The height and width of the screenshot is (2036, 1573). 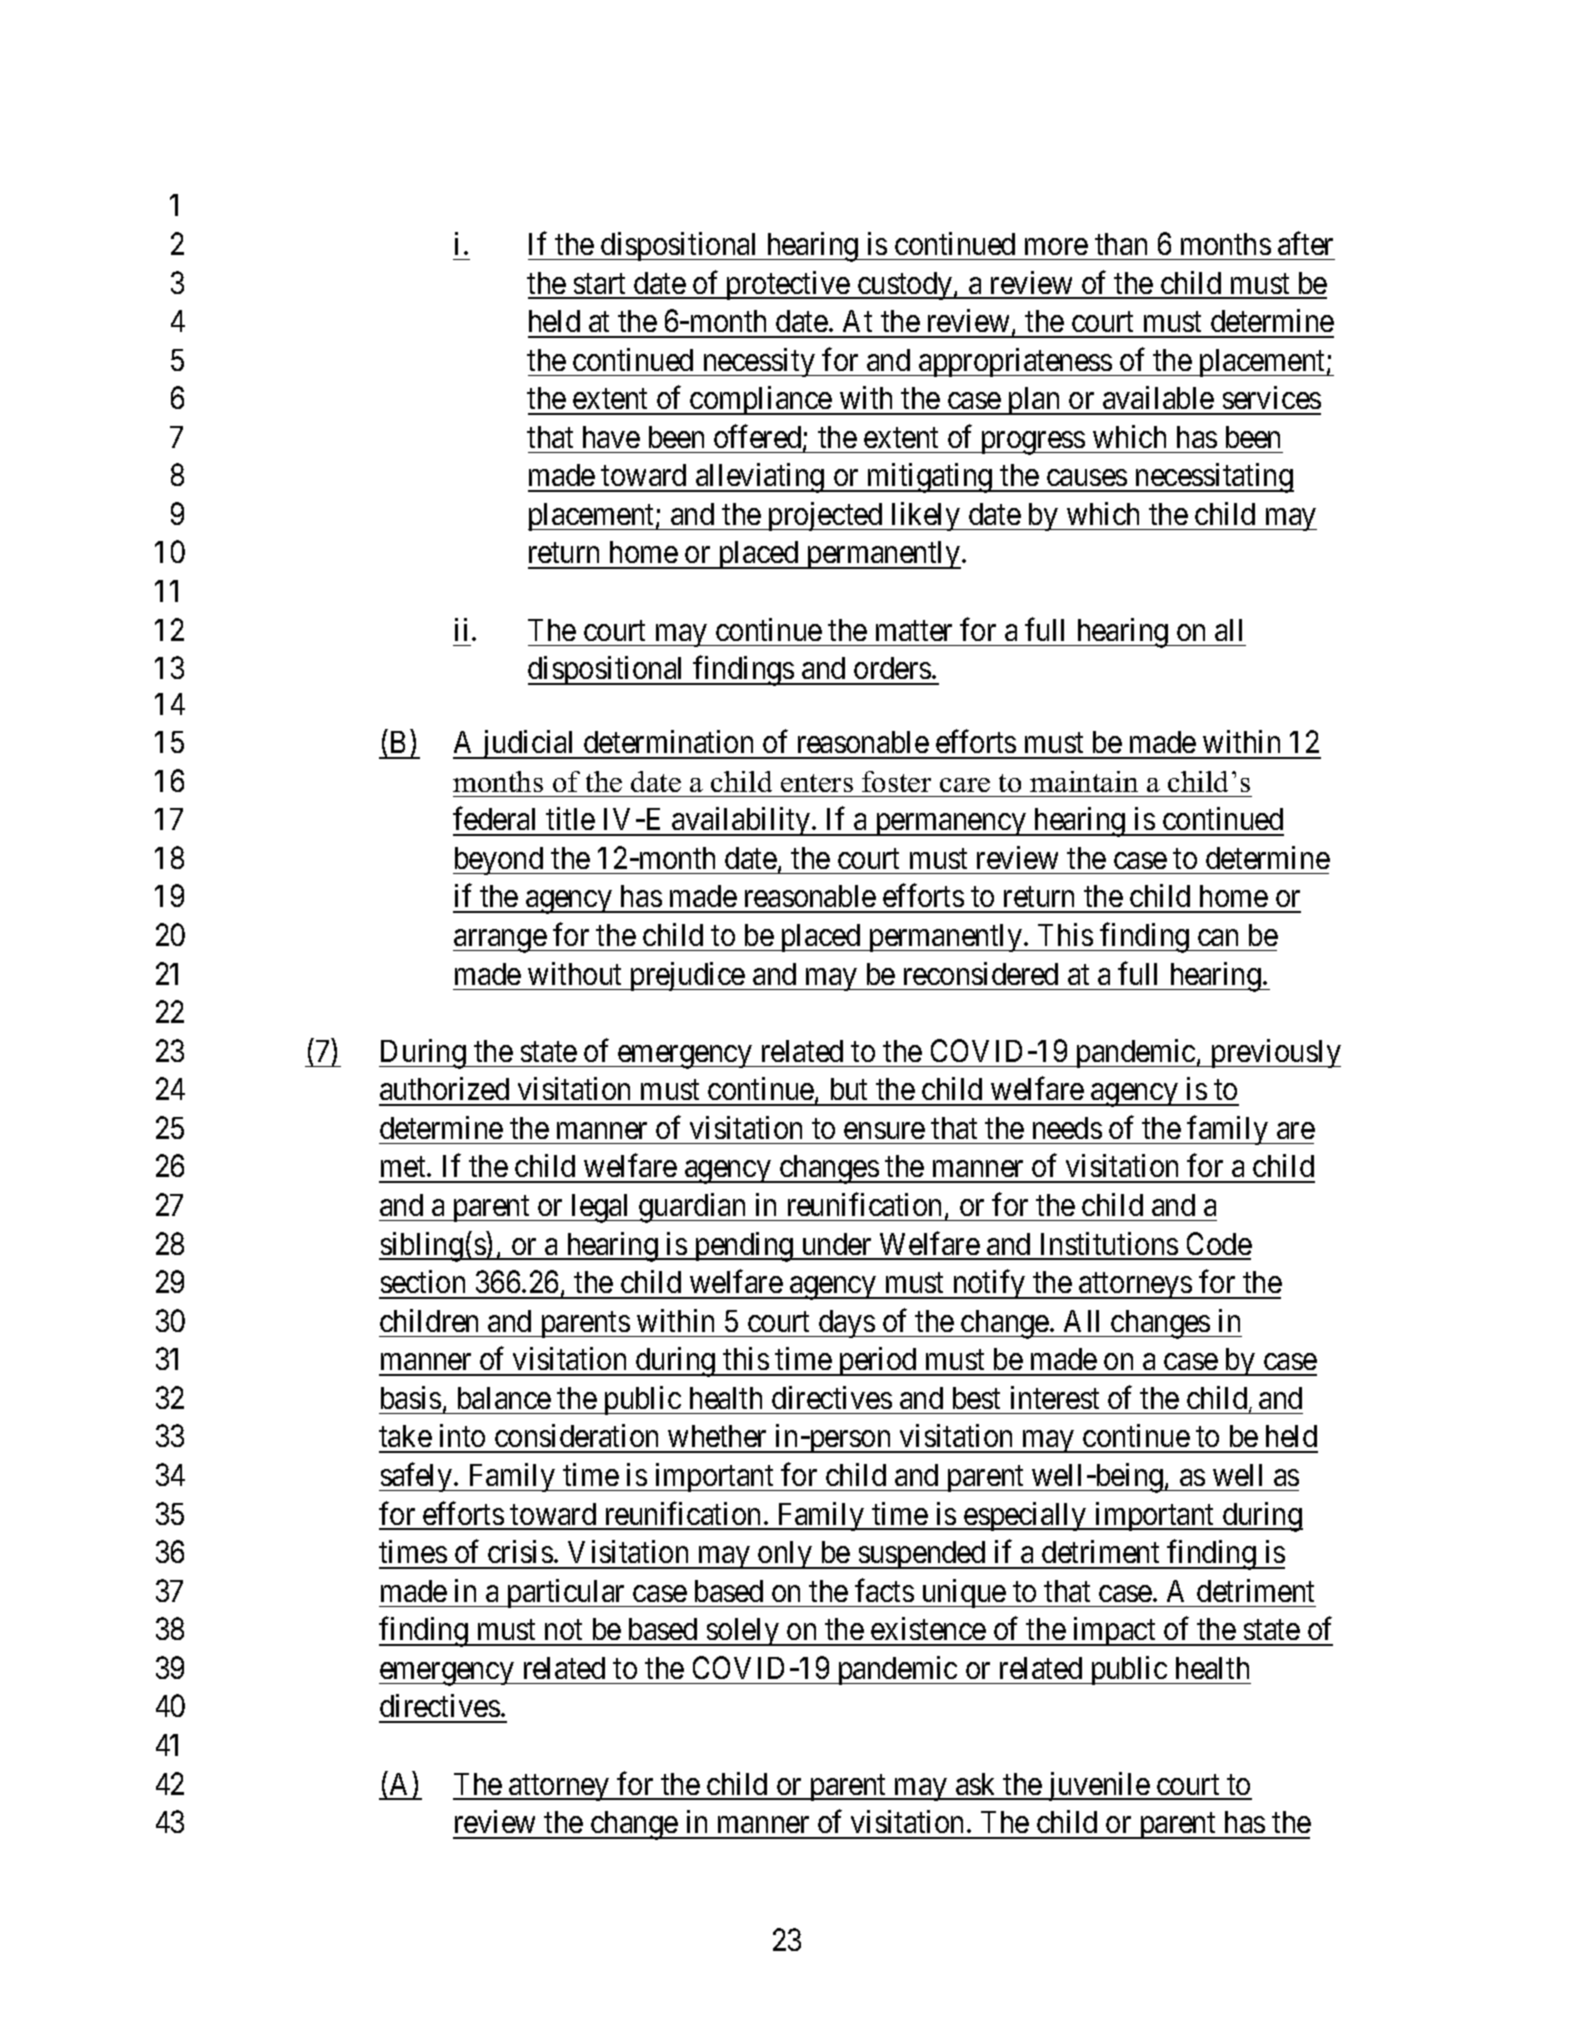 What do you see at coordinates (846, 1324) in the screenshot?
I see `days` at bounding box center [846, 1324].
